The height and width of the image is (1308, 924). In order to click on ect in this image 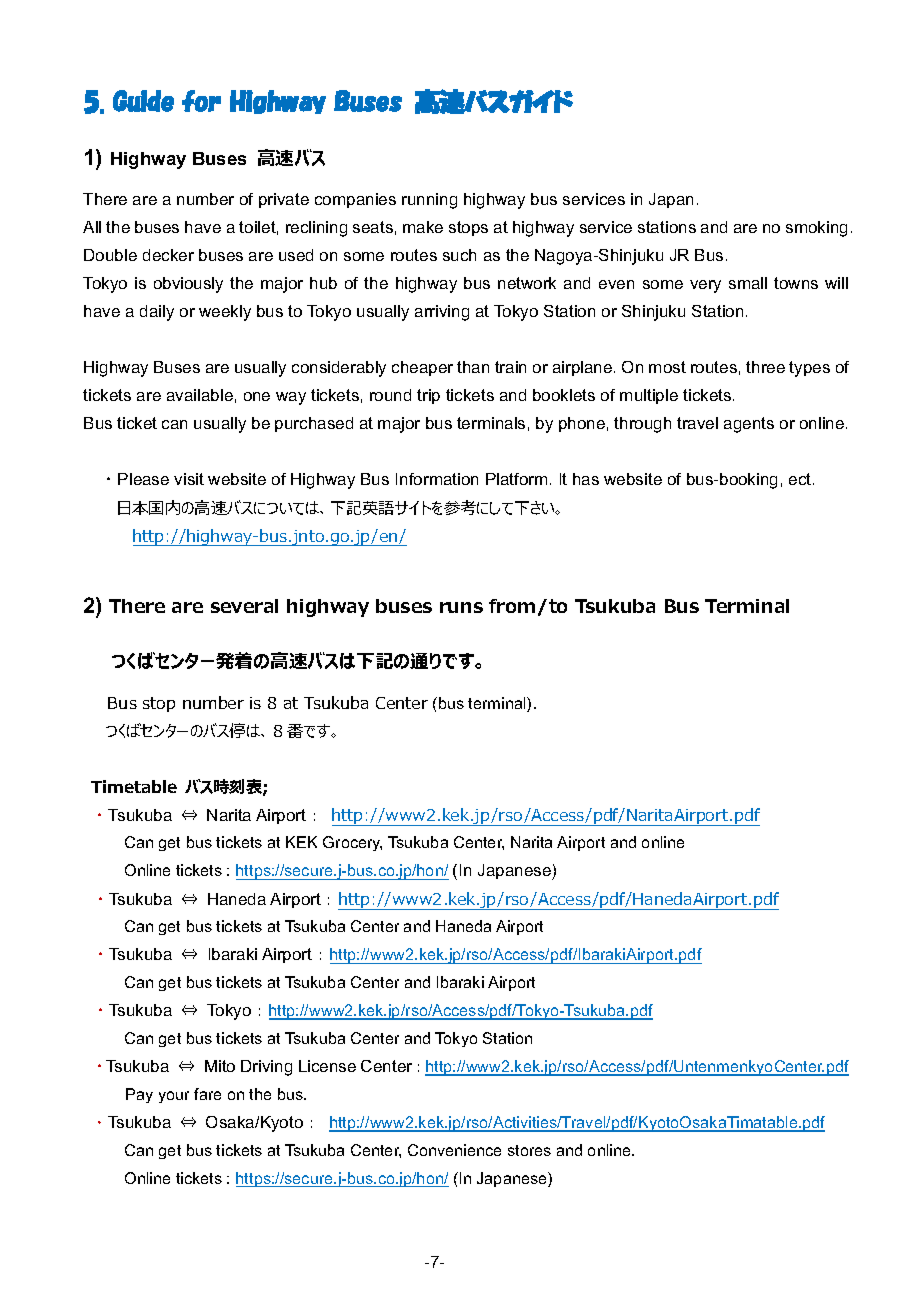, I will do `click(801, 479)`.
